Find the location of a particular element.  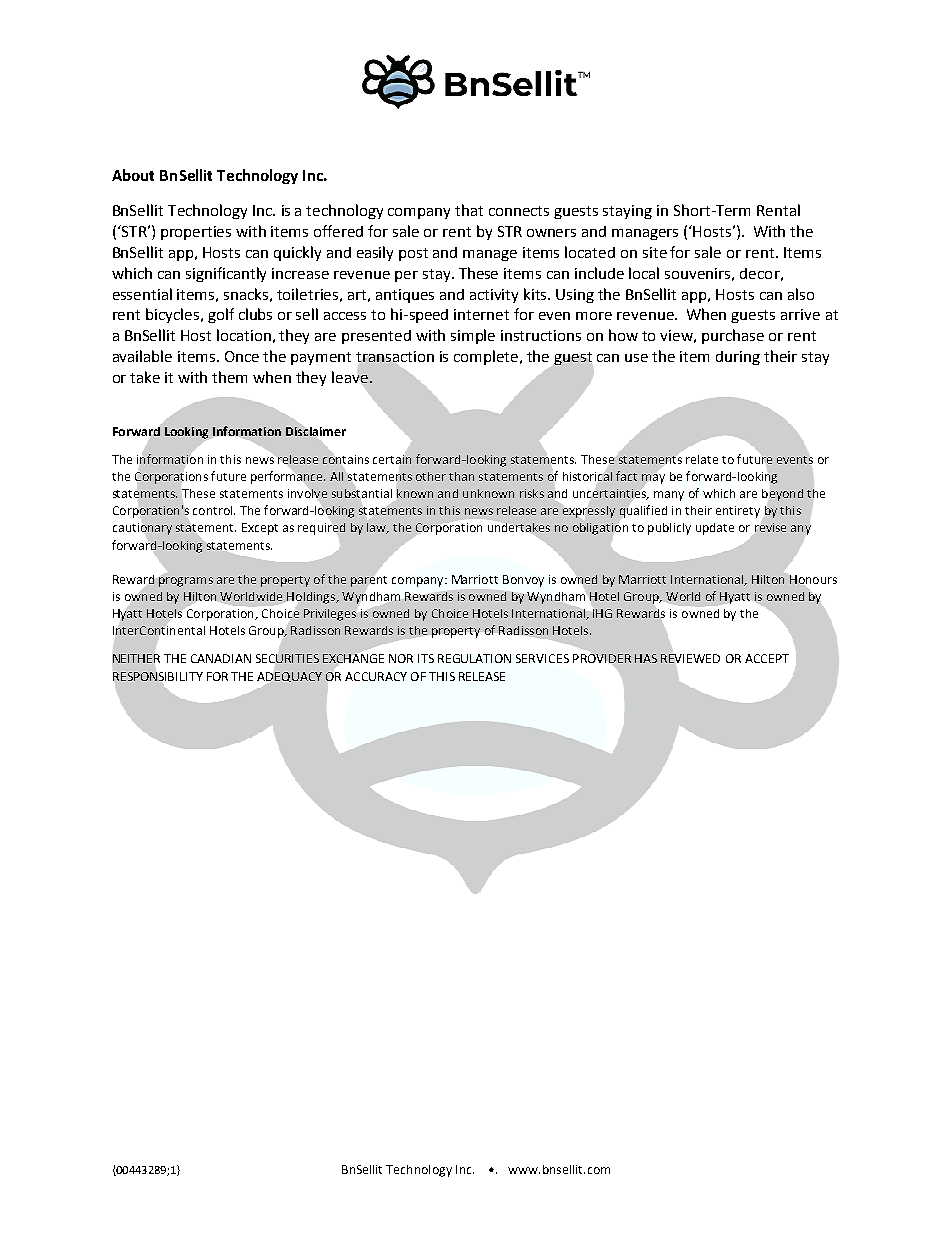

site is located at coordinates (655, 252).
